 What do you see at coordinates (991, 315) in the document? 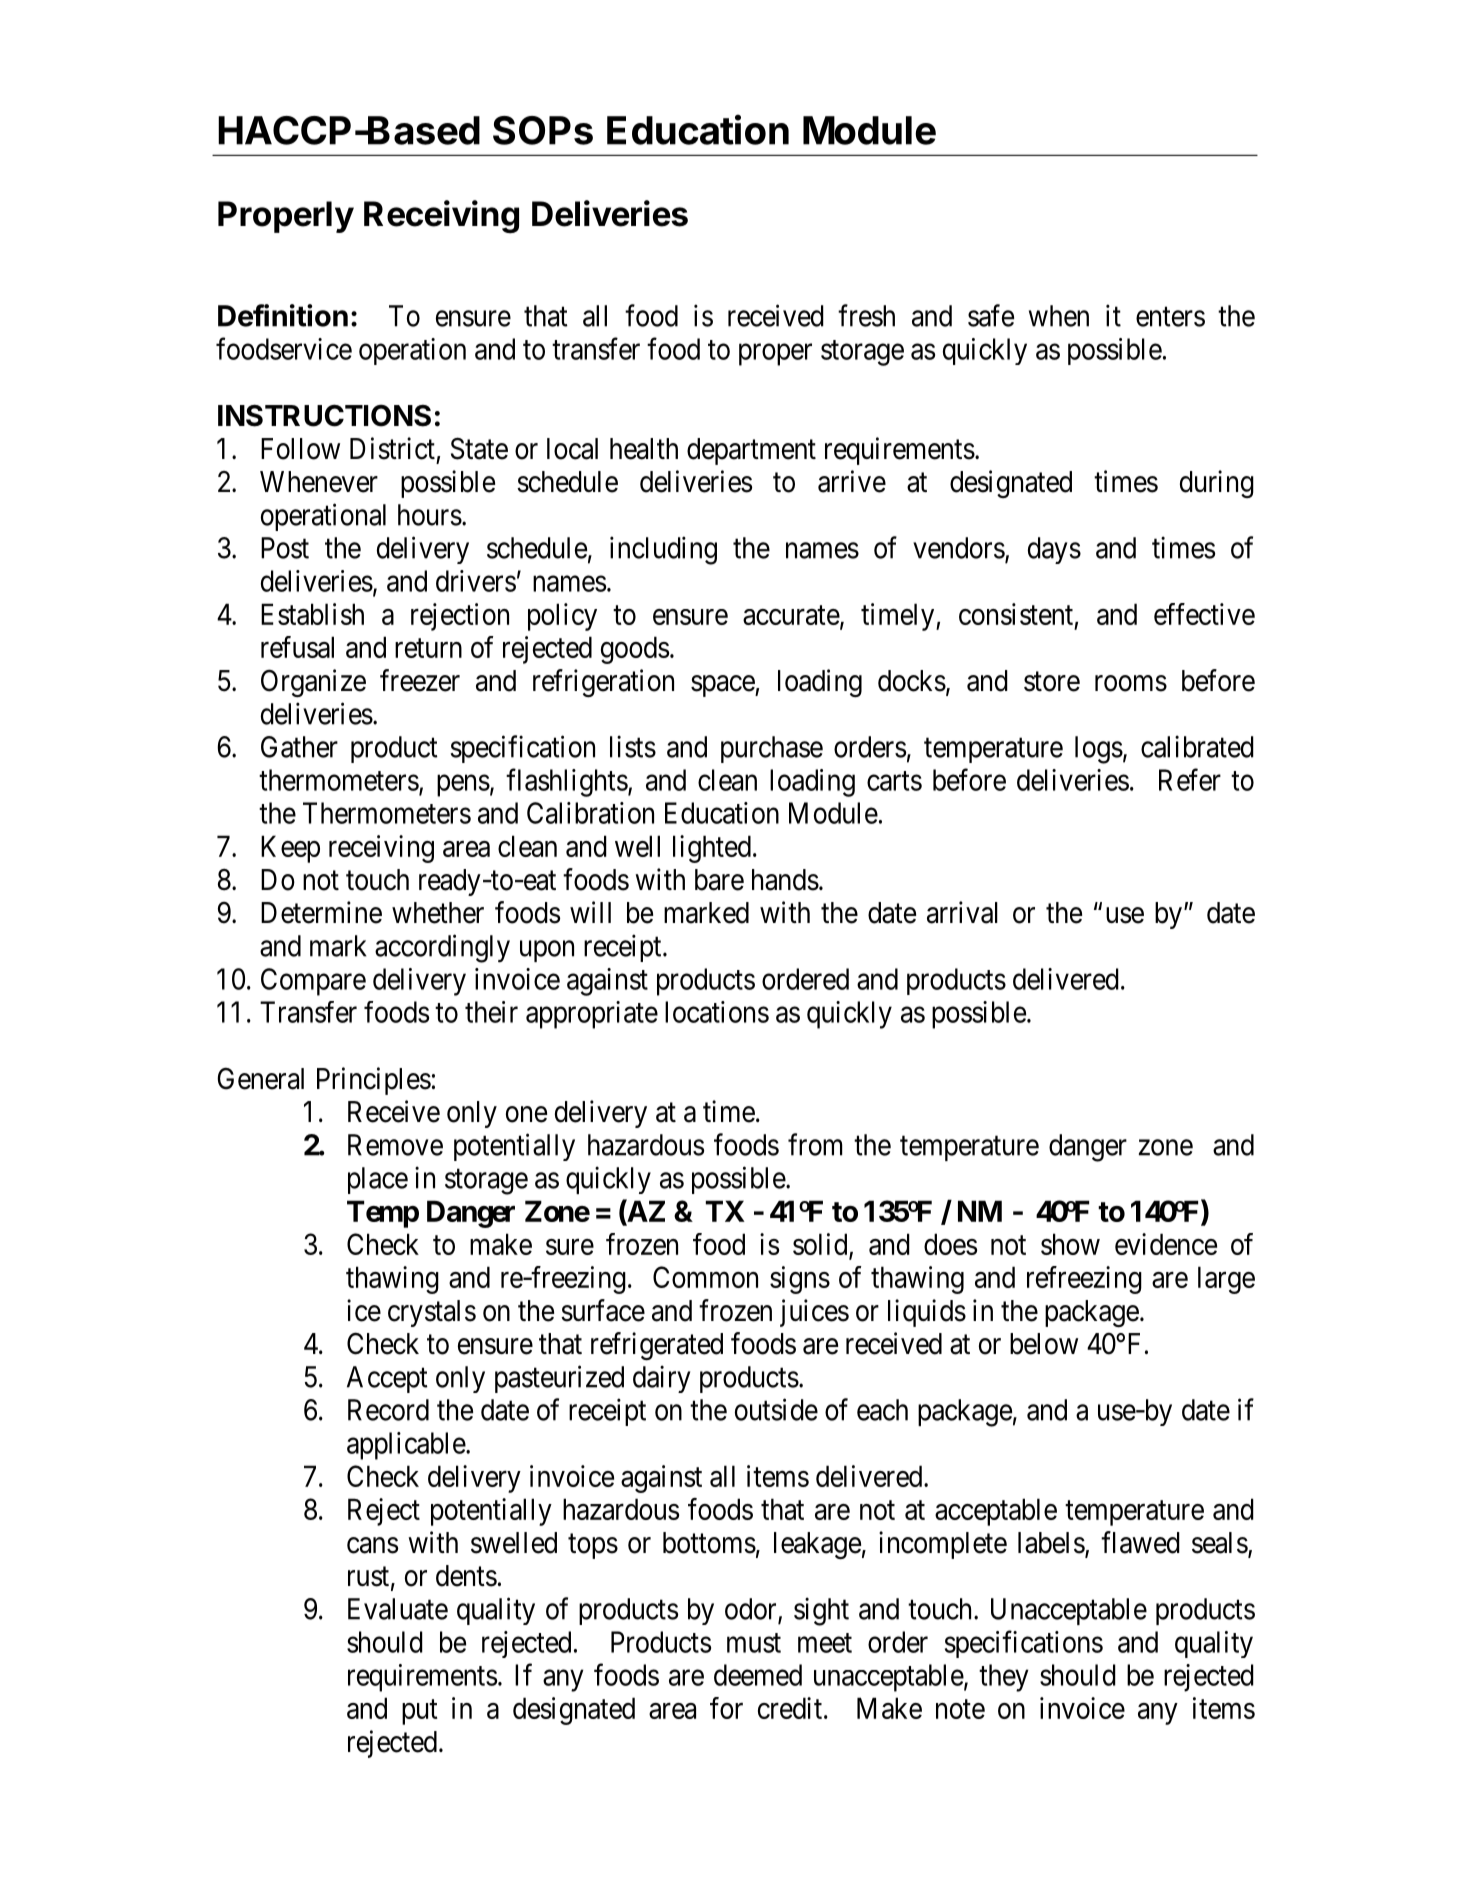
I see `safe` at bounding box center [991, 315].
